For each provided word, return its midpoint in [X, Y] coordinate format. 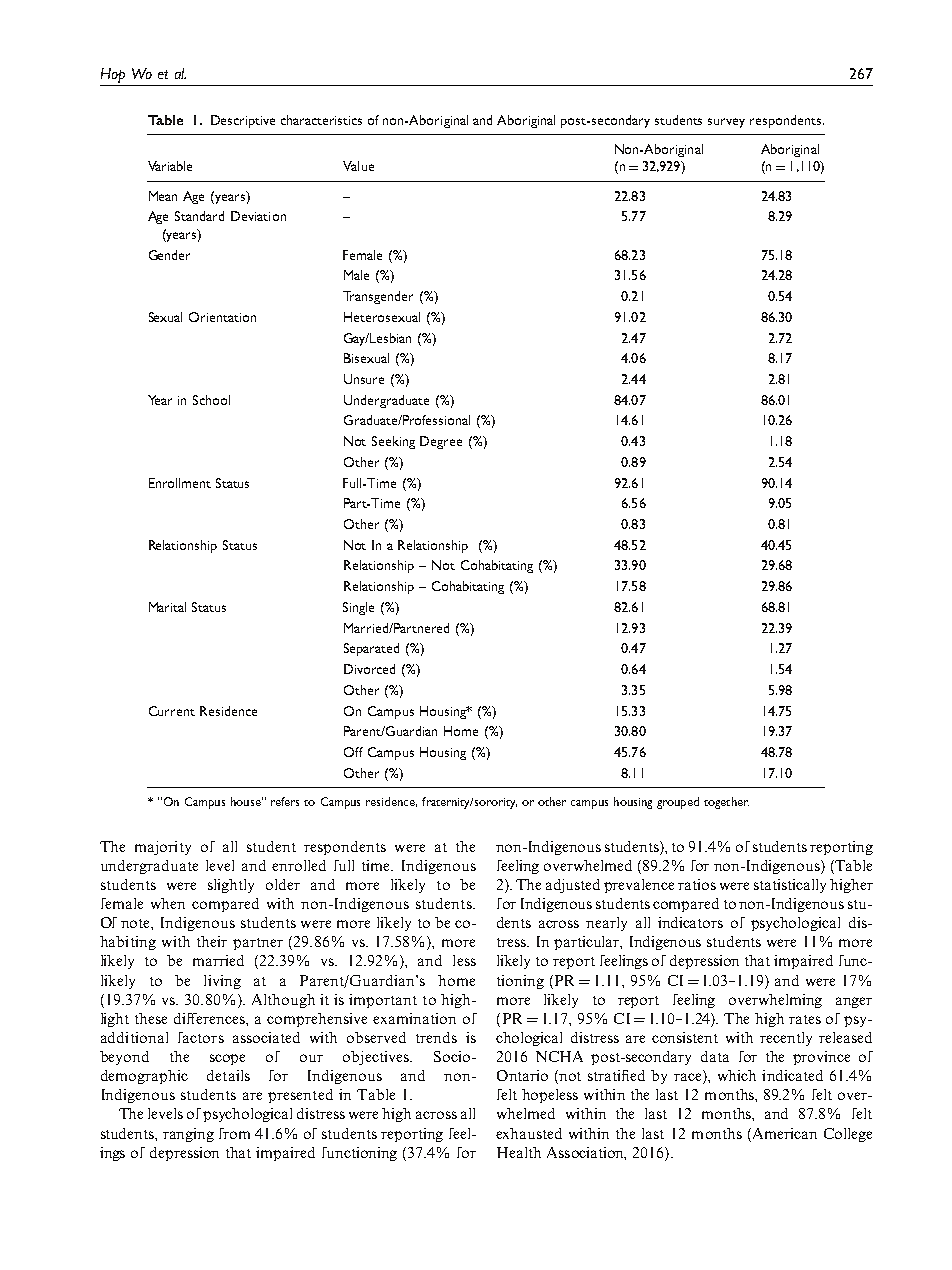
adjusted [573, 886]
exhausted [529, 1133]
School [211, 400]
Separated [371, 649]
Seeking [393, 442]
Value [358, 166]
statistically [790, 886]
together [726, 803]
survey [726, 123]
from [234, 1133]
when [168, 903]
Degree [441, 442]
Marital [167, 607]
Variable [170, 166]
